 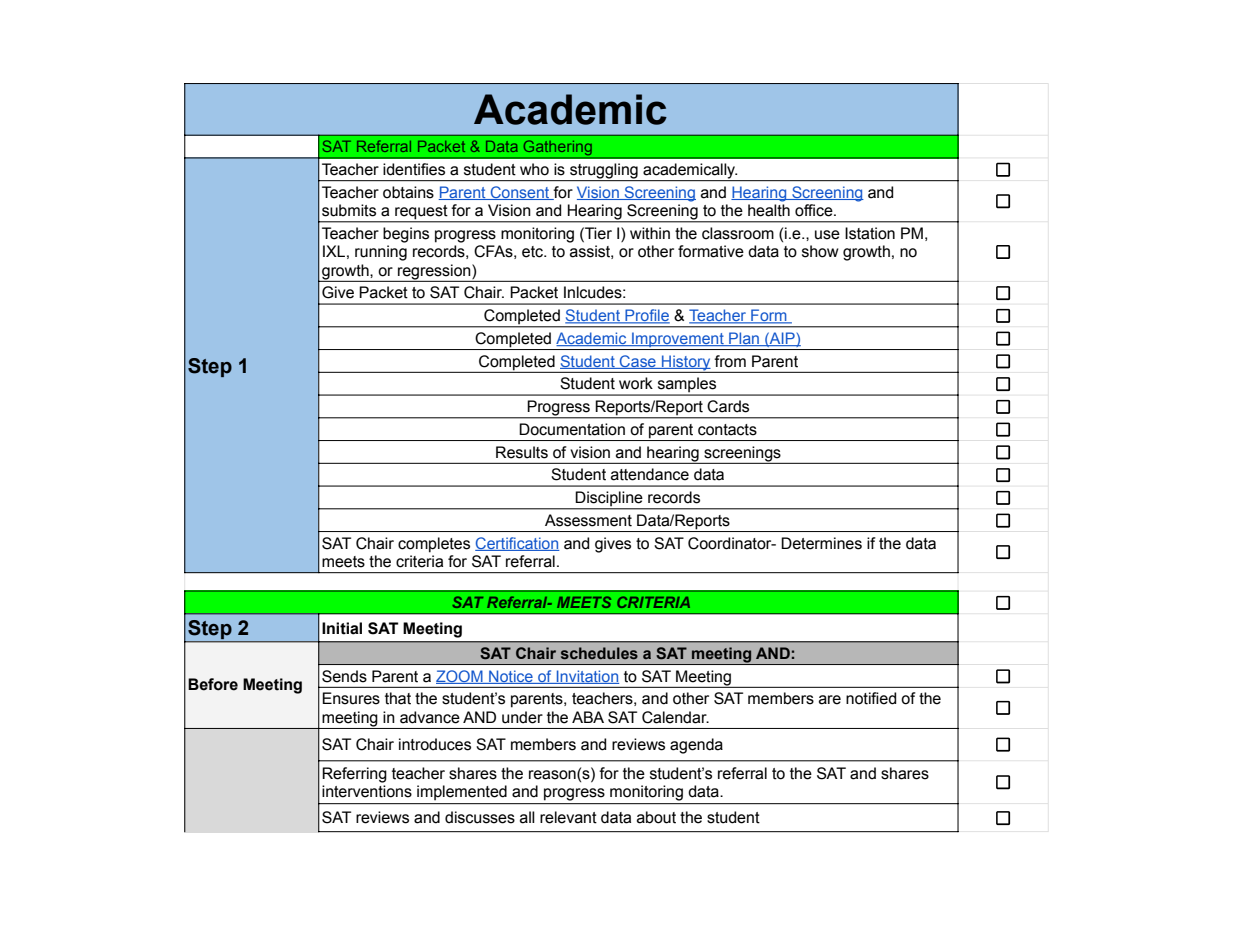 What do you see at coordinates (367, 791) in the screenshot?
I see `interventions` at bounding box center [367, 791].
